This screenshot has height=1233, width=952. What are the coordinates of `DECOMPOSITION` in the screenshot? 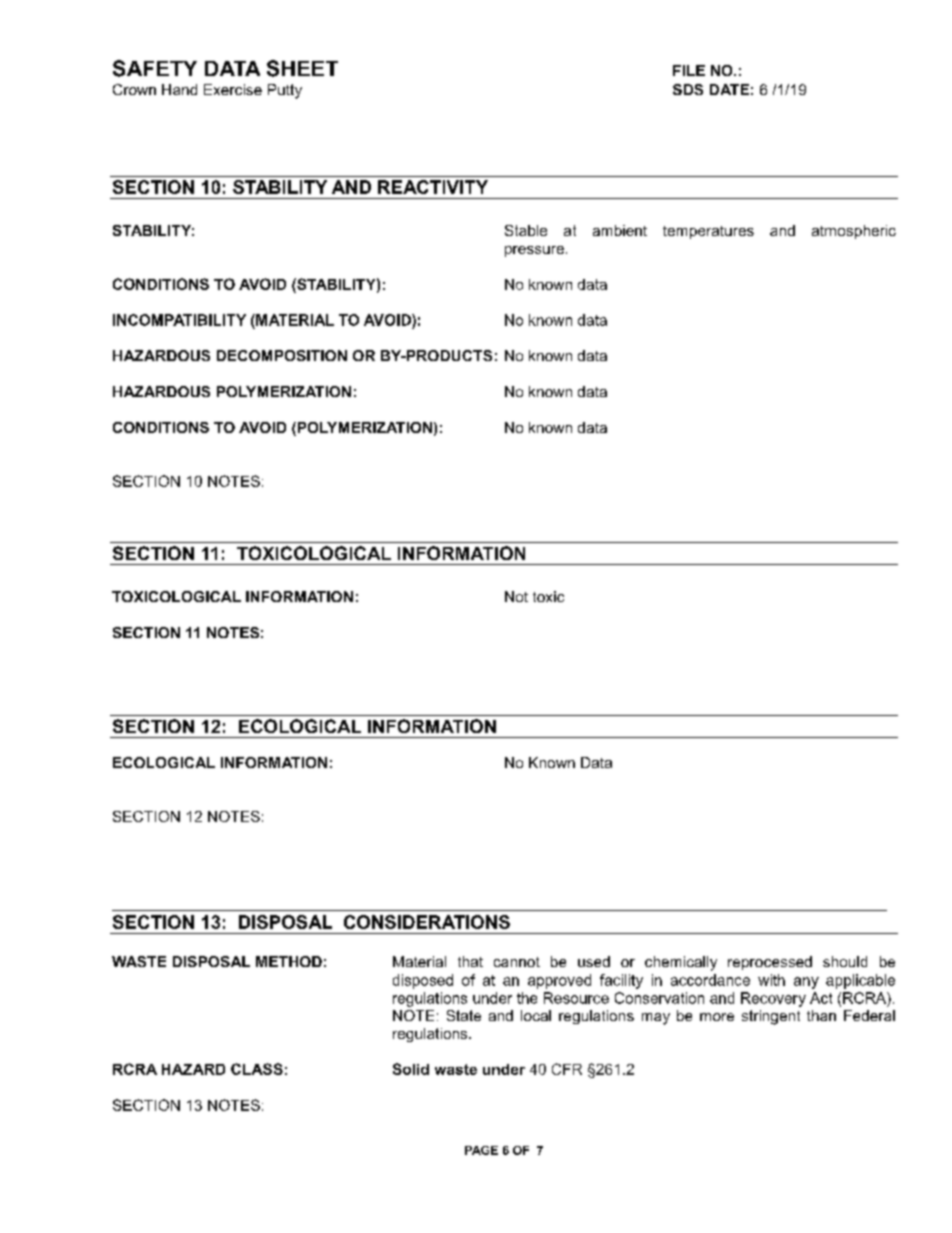 It's located at (282, 355).
